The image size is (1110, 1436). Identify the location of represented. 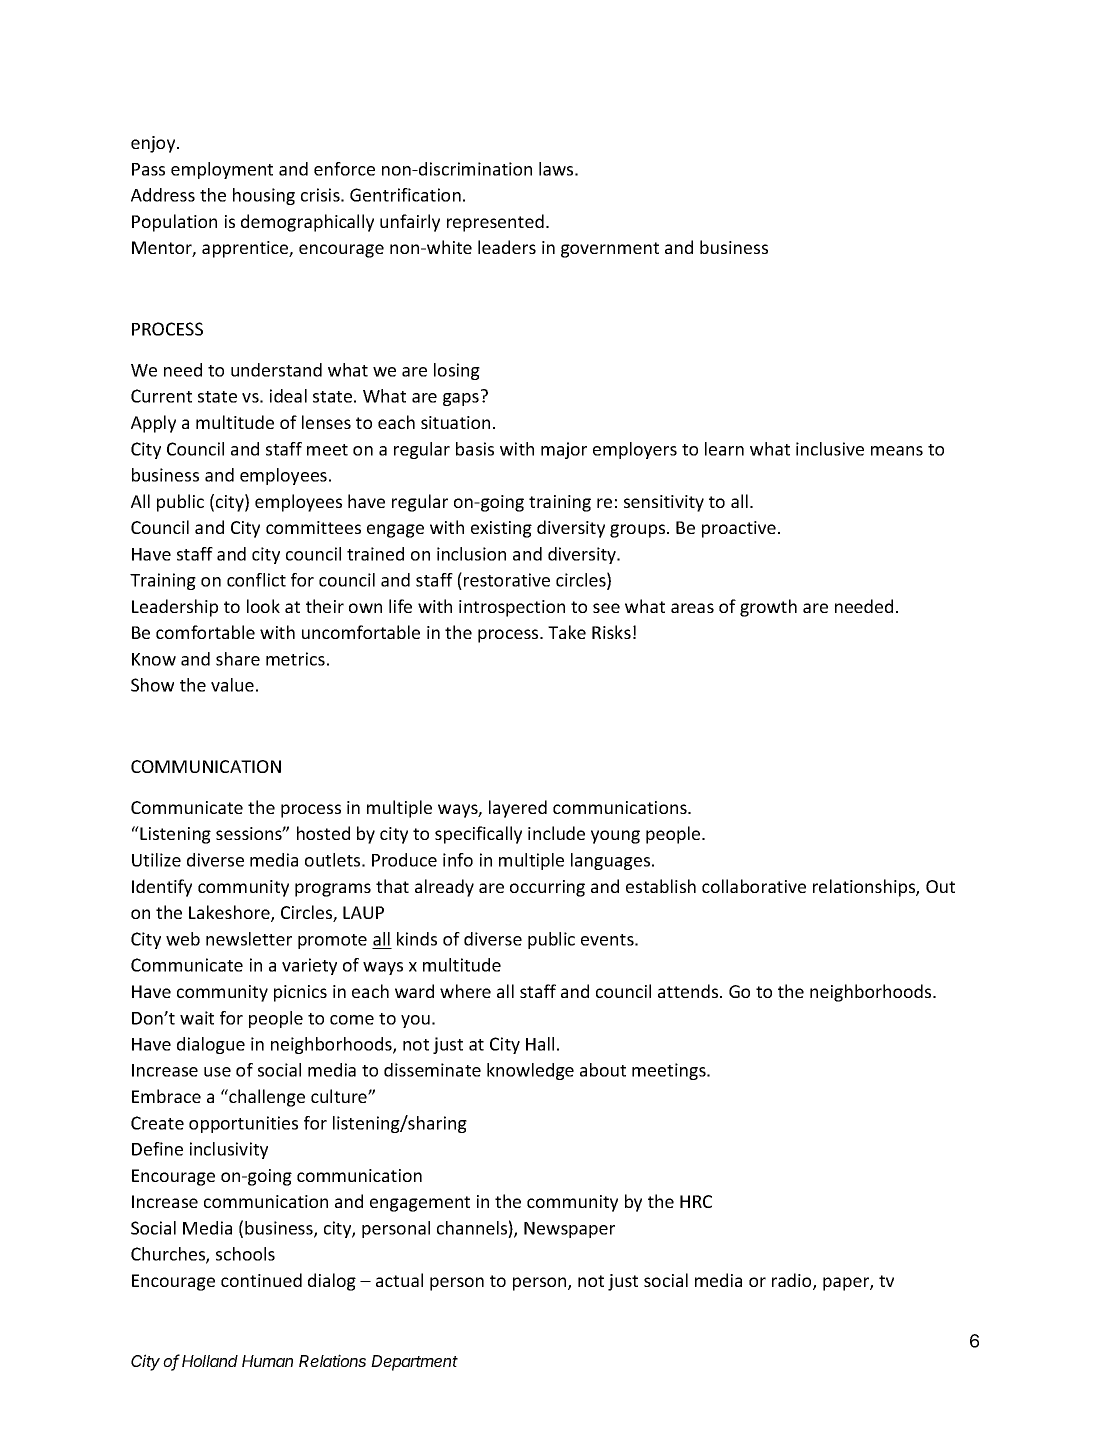
(495, 223).
